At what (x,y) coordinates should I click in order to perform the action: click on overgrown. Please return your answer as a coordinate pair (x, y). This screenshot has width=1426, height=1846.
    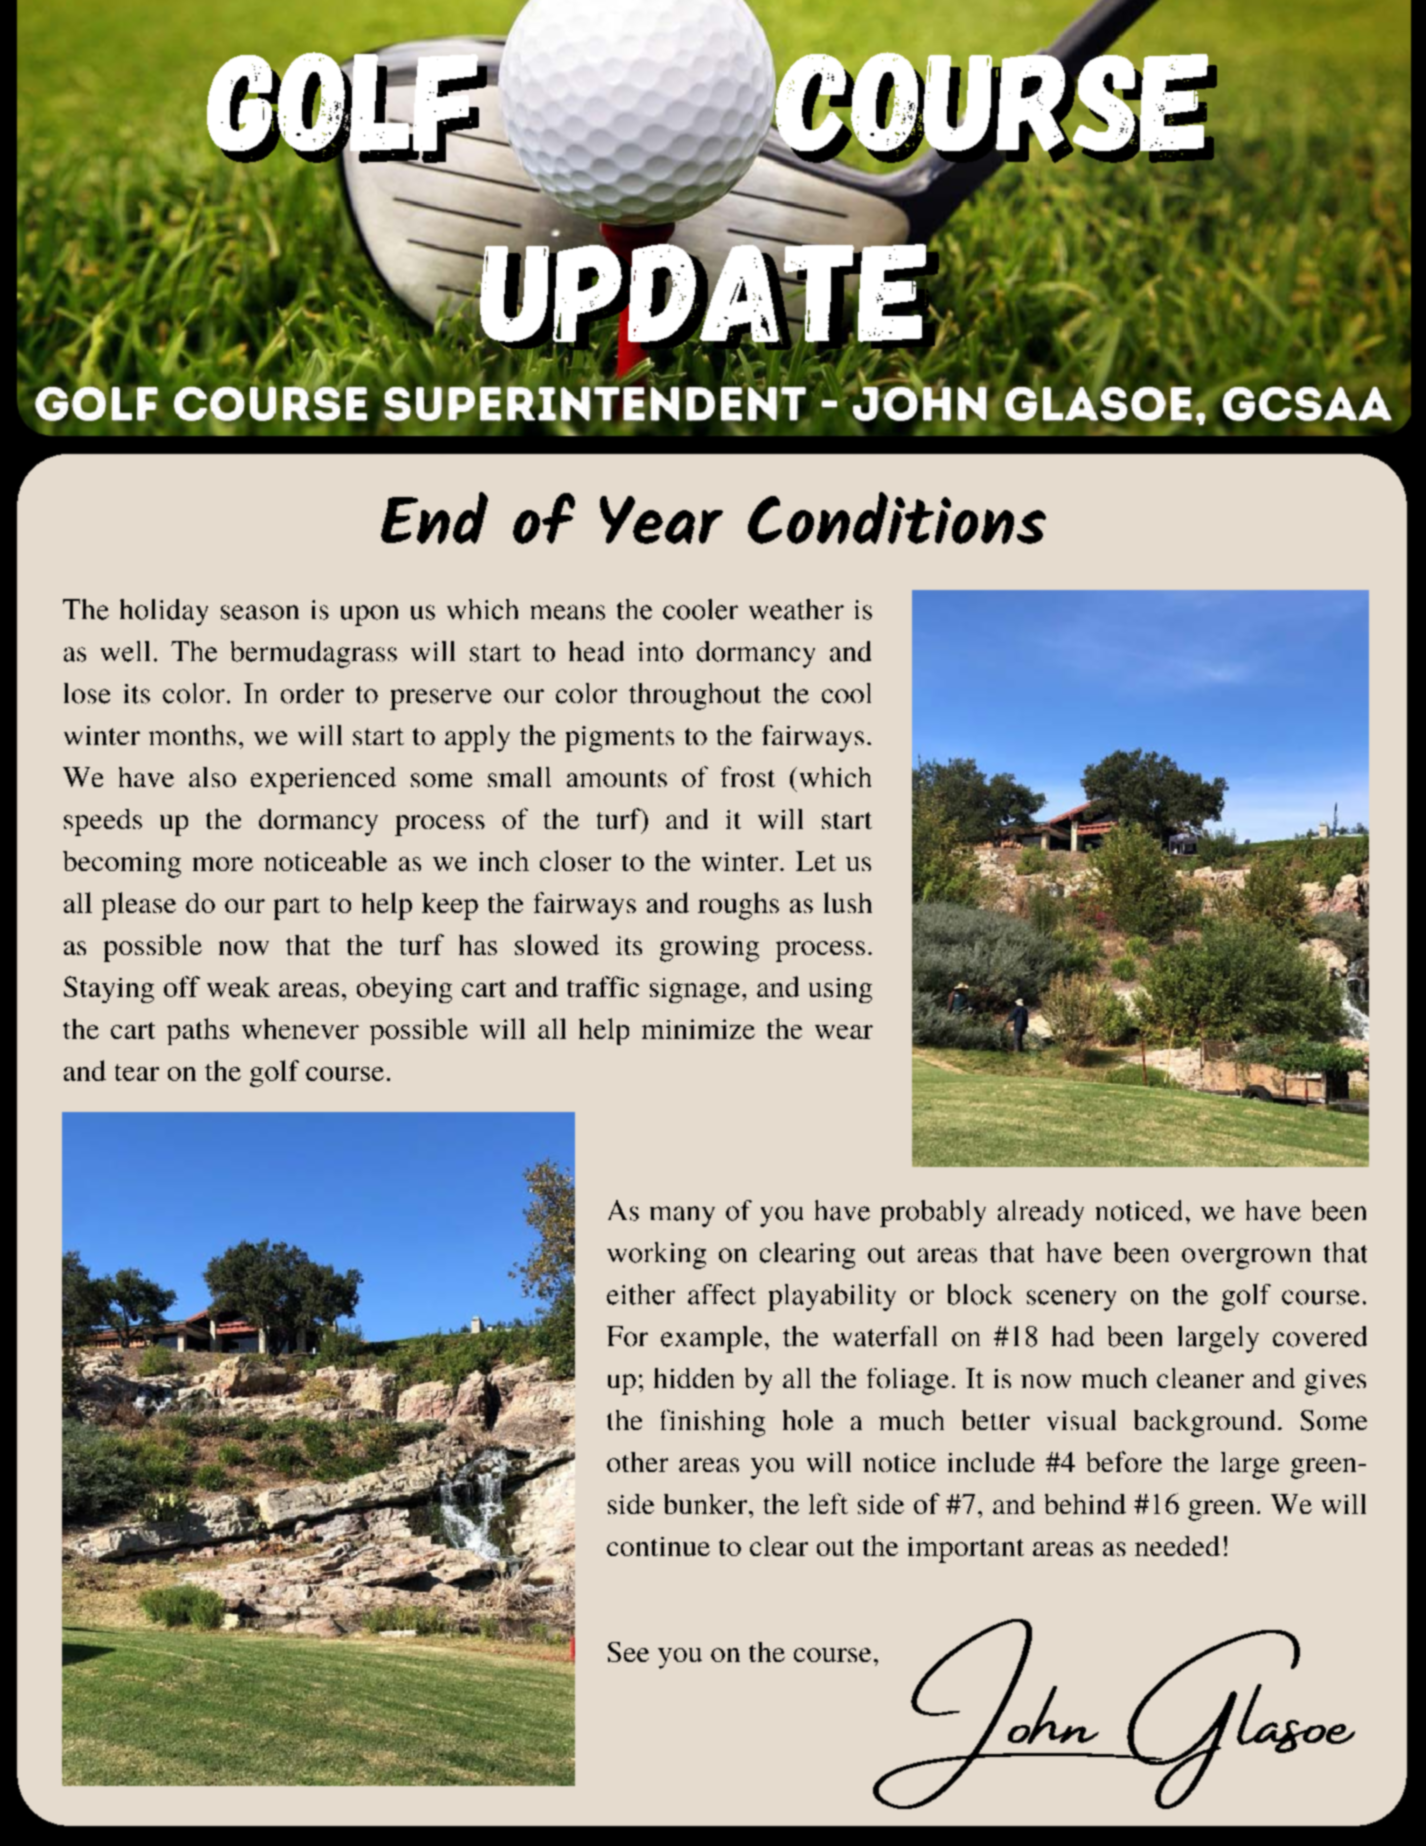
    Looking at the image, I should click on (1246, 1258).
